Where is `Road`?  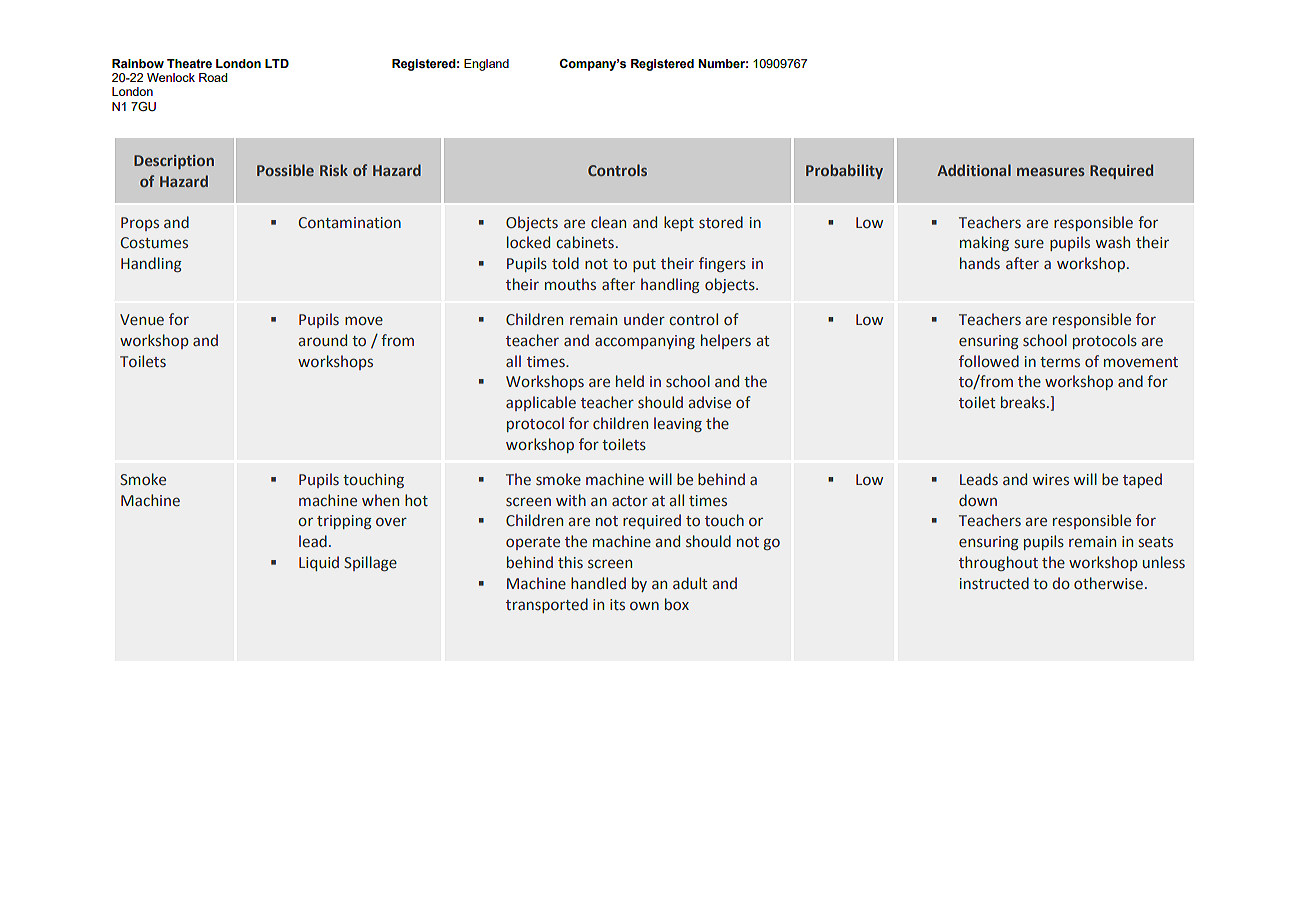
Road is located at coordinates (213, 77).
